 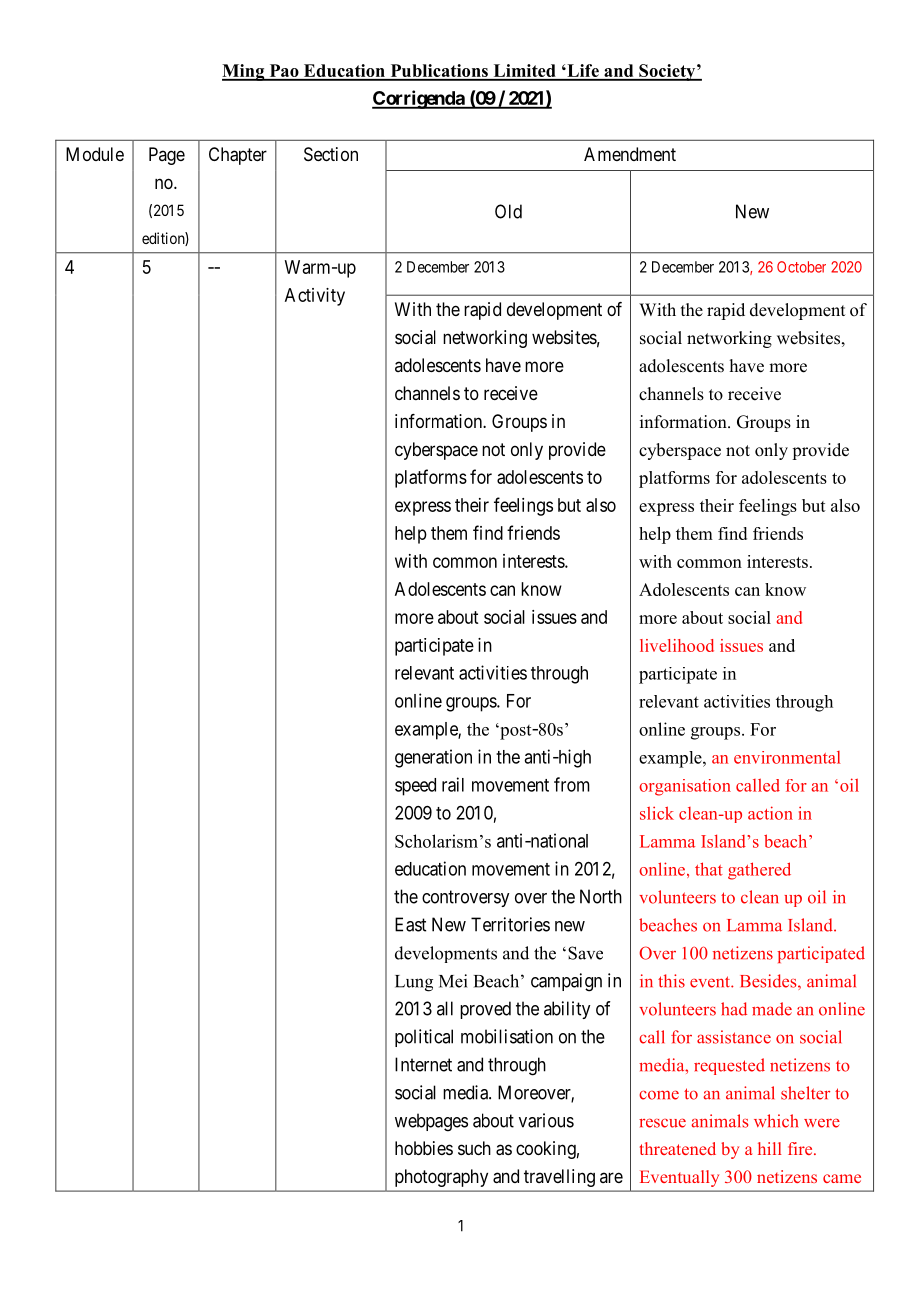 What do you see at coordinates (424, 1148) in the page?
I see `hobbies` at bounding box center [424, 1148].
